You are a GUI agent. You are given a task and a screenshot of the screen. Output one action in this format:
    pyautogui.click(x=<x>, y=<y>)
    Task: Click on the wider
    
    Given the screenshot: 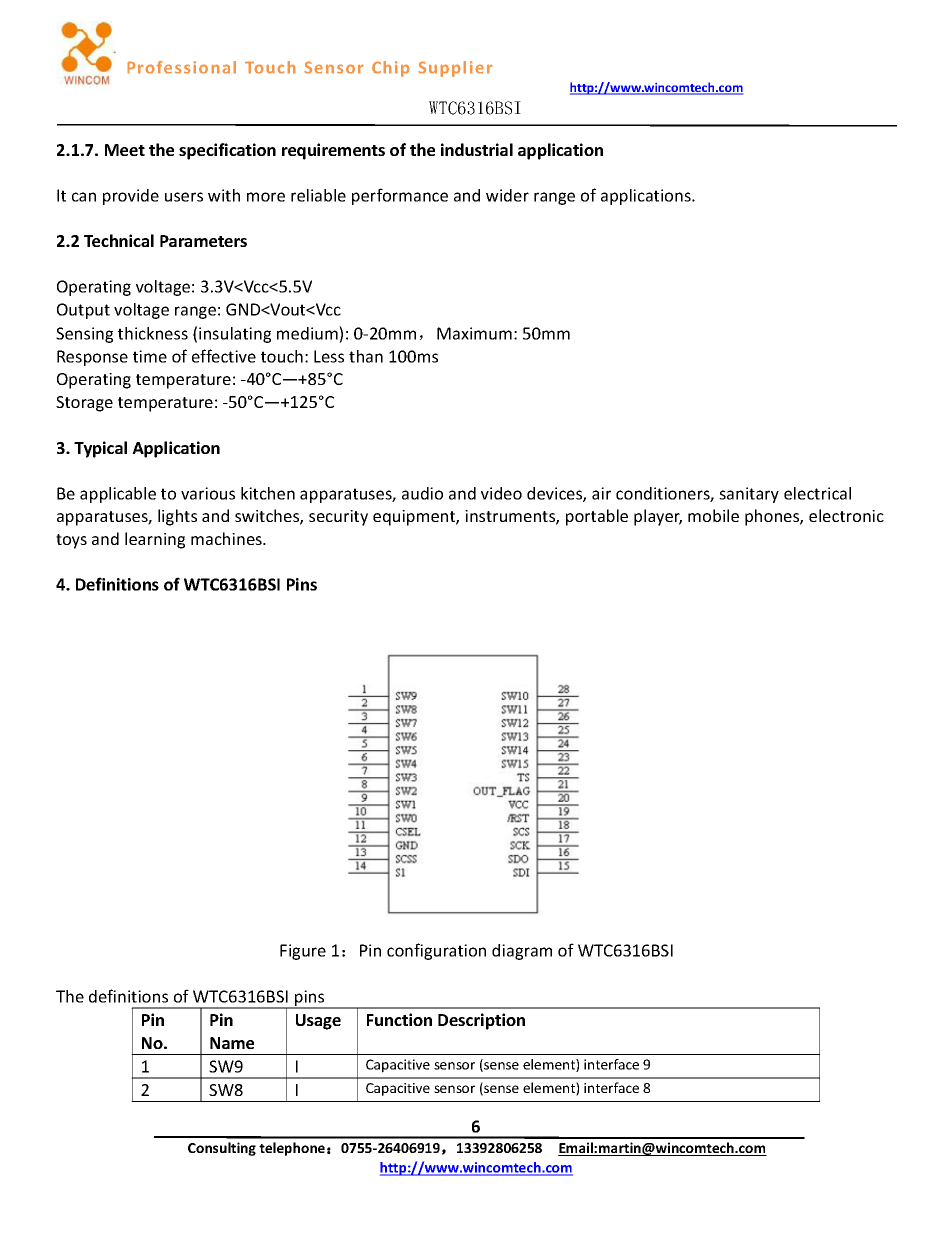 What is the action you would take?
    pyautogui.click(x=507, y=195)
